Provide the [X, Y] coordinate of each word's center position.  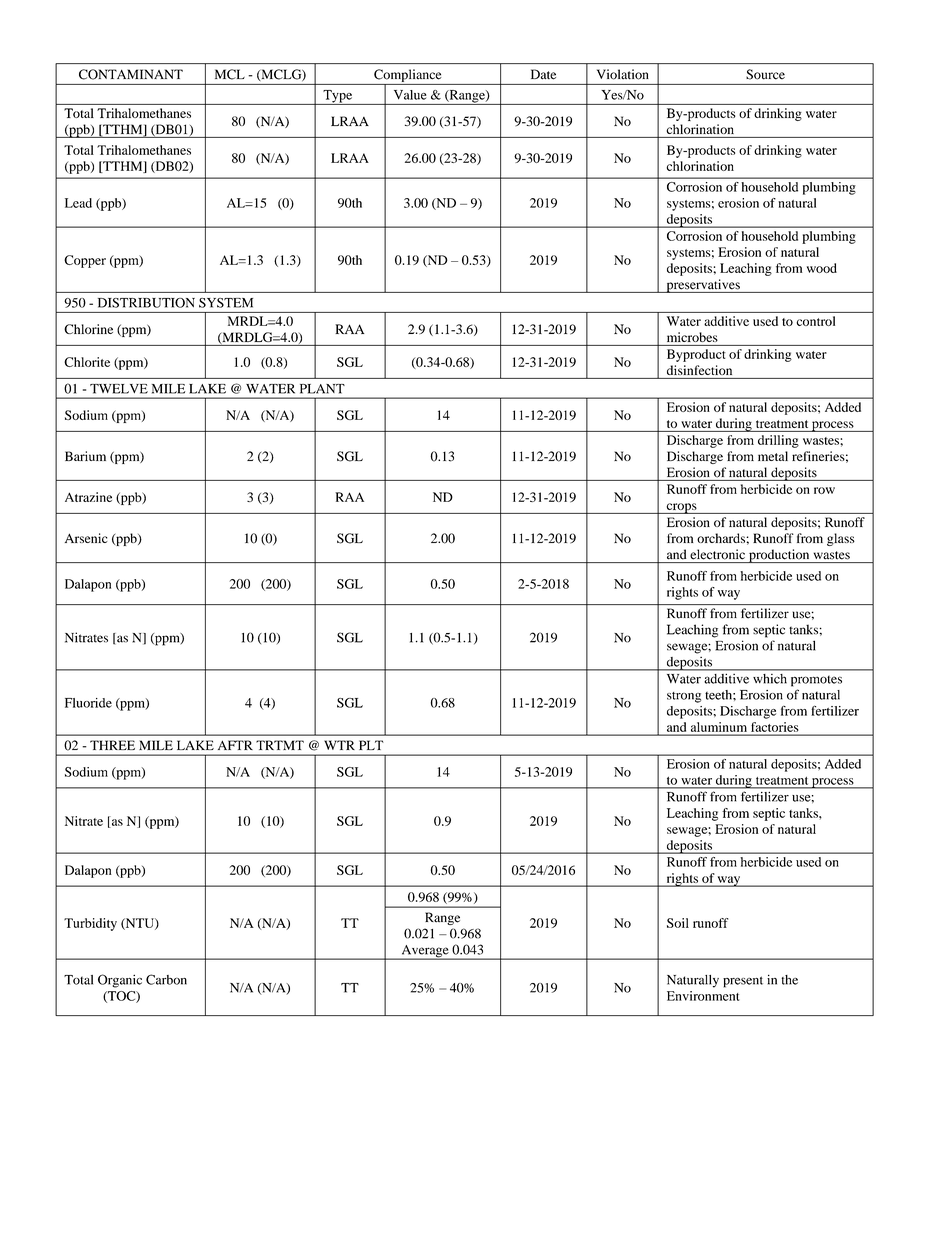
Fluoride [88, 703]
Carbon [166, 979]
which [770, 679]
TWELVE [119, 389]
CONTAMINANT [131, 74]
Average [425, 952]
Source [765, 74]
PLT [371, 745]
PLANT [322, 389]
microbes [692, 337]
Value [410, 95]
